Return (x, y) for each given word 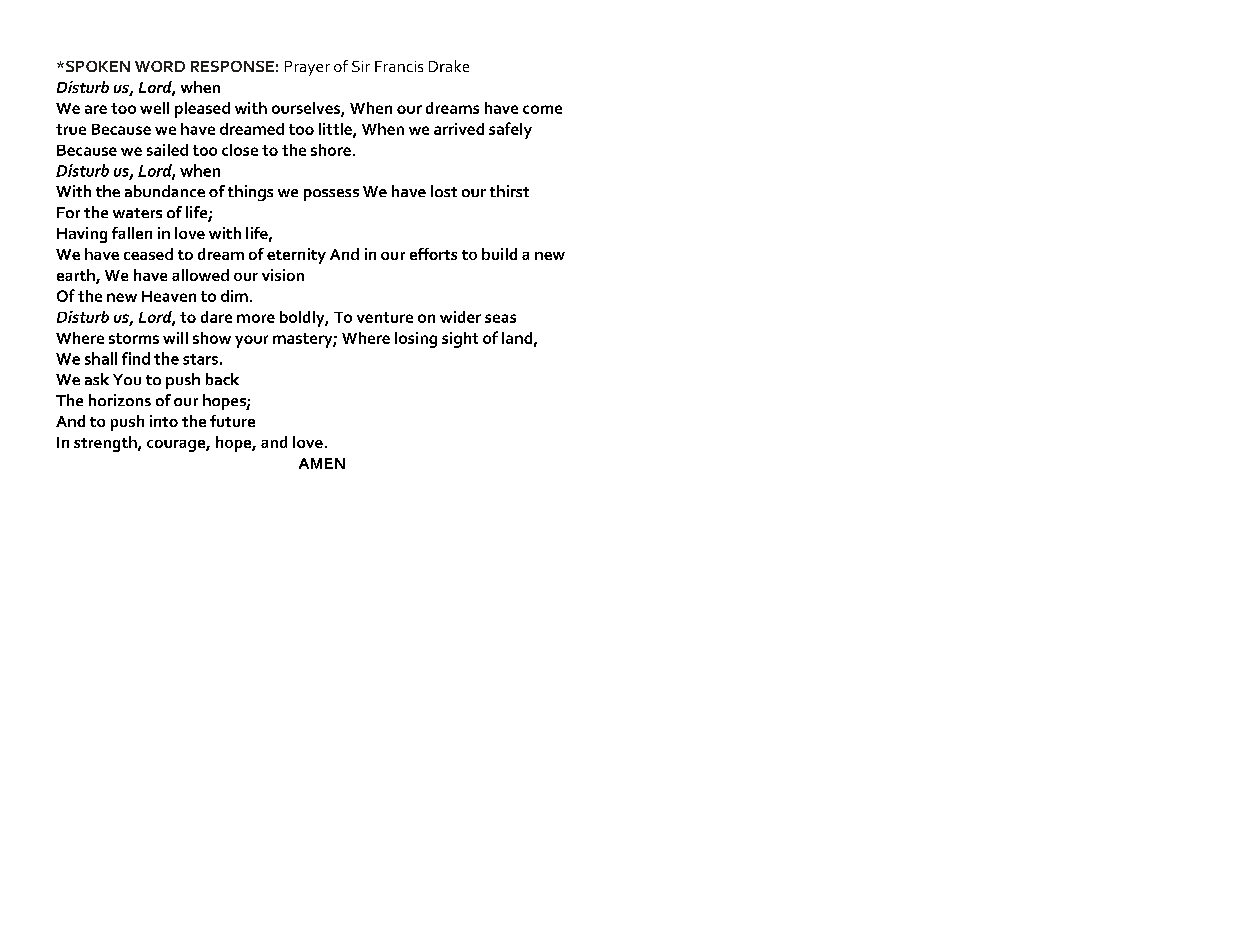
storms (134, 338)
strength (106, 444)
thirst (509, 191)
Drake (449, 66)
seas (500, 318)
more (256, 318)
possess (331, 195)
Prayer (307, 68)
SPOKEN (98, 66)
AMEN (322, 463)
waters (137, 213)
